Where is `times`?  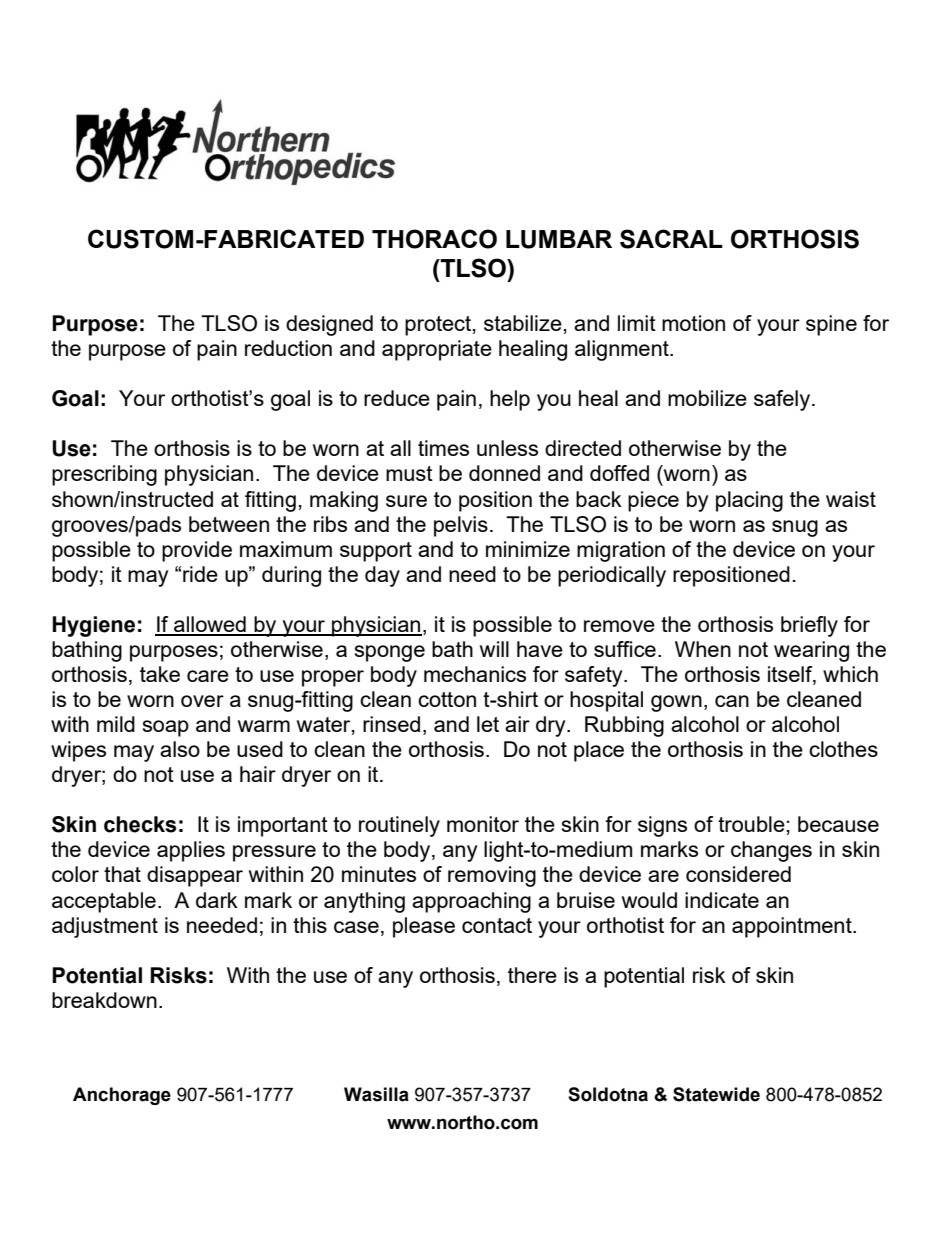 times is located at coordinates (443, 448).
